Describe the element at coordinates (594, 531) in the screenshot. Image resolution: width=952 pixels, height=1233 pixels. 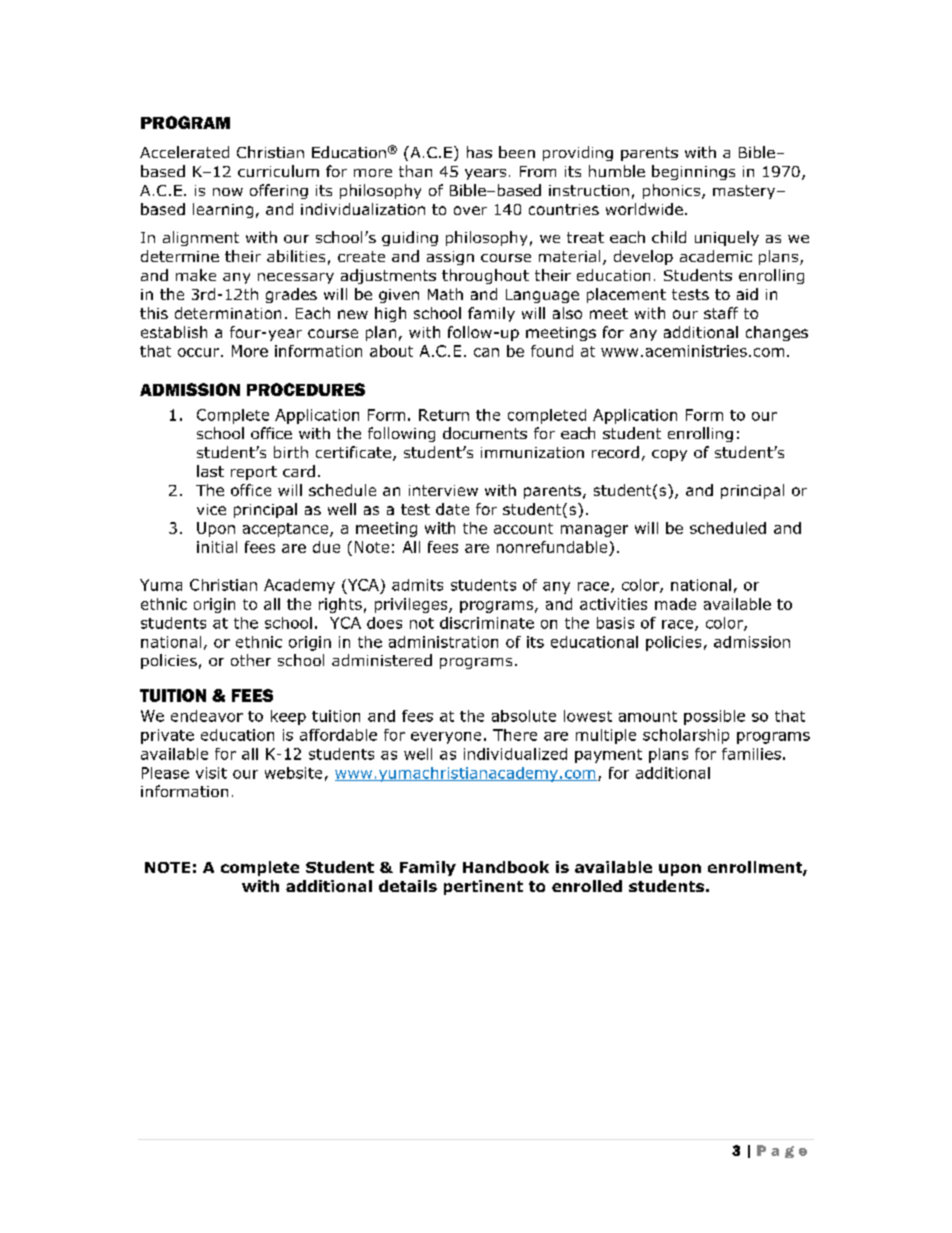
I see `manager` at that location.
